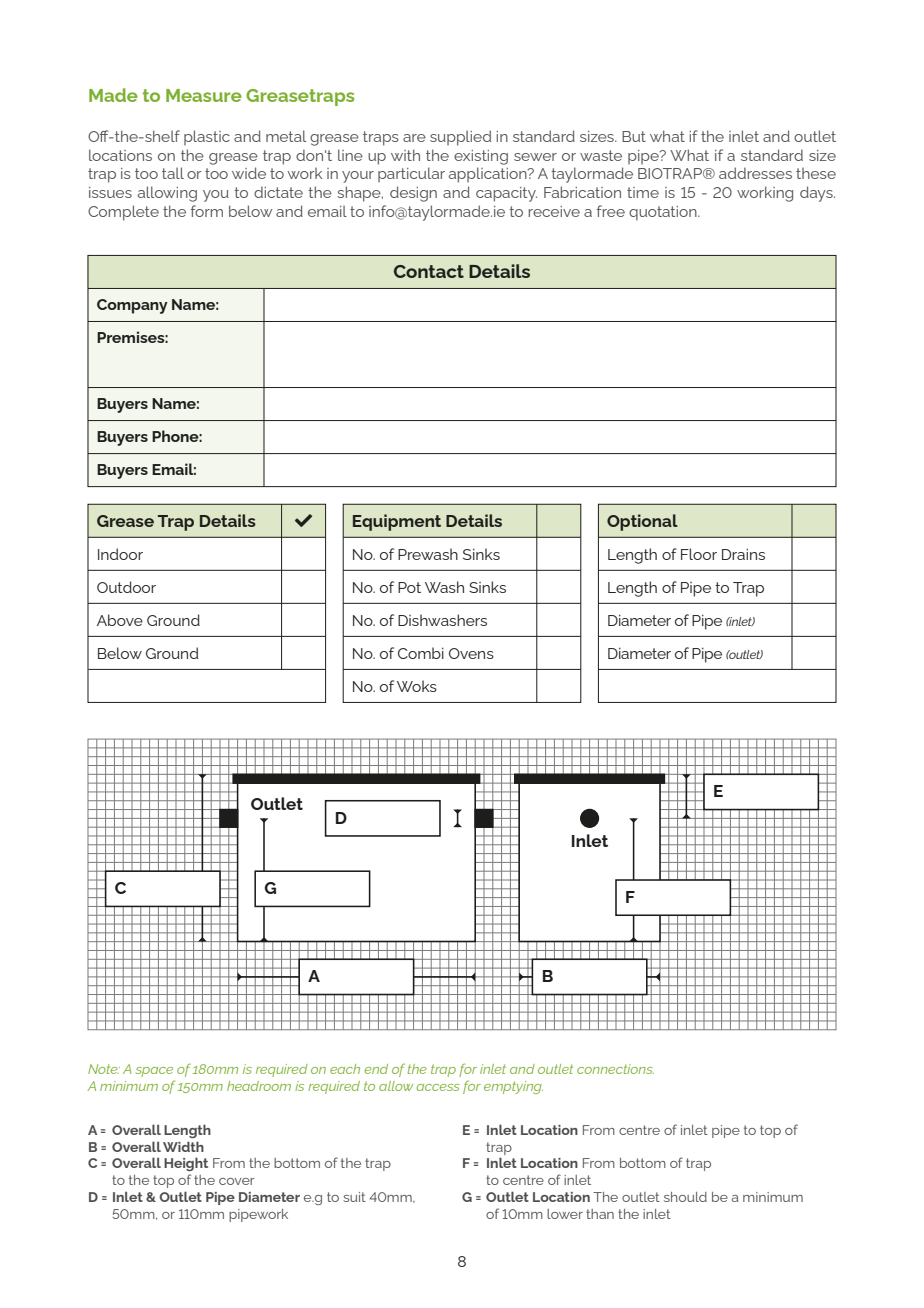  Describe the element at coordinates (755, 173) in the screenshot. I see `addresses` at that location.
